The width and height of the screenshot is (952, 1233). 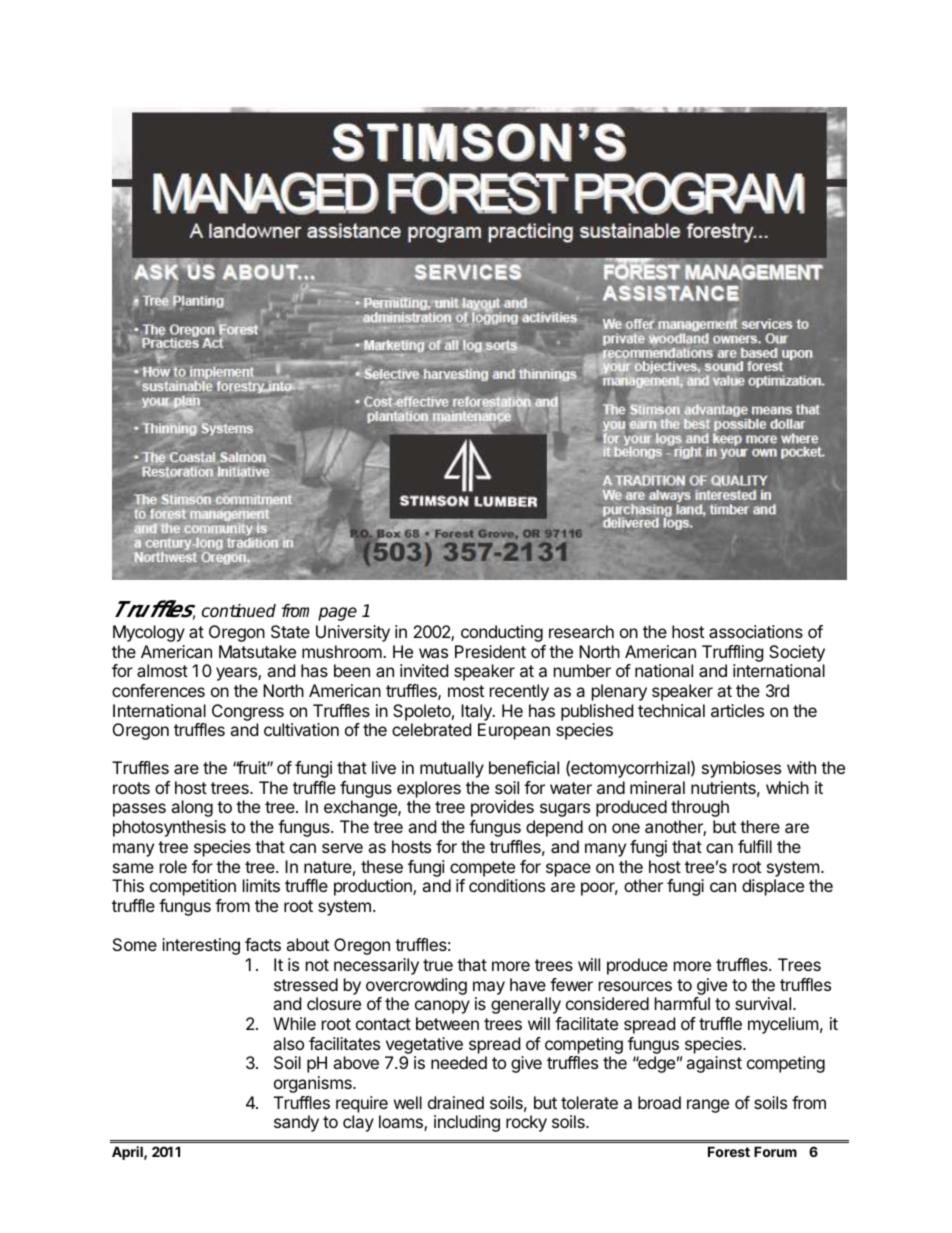 I want to click on competition, so click(x=193, y=887).
